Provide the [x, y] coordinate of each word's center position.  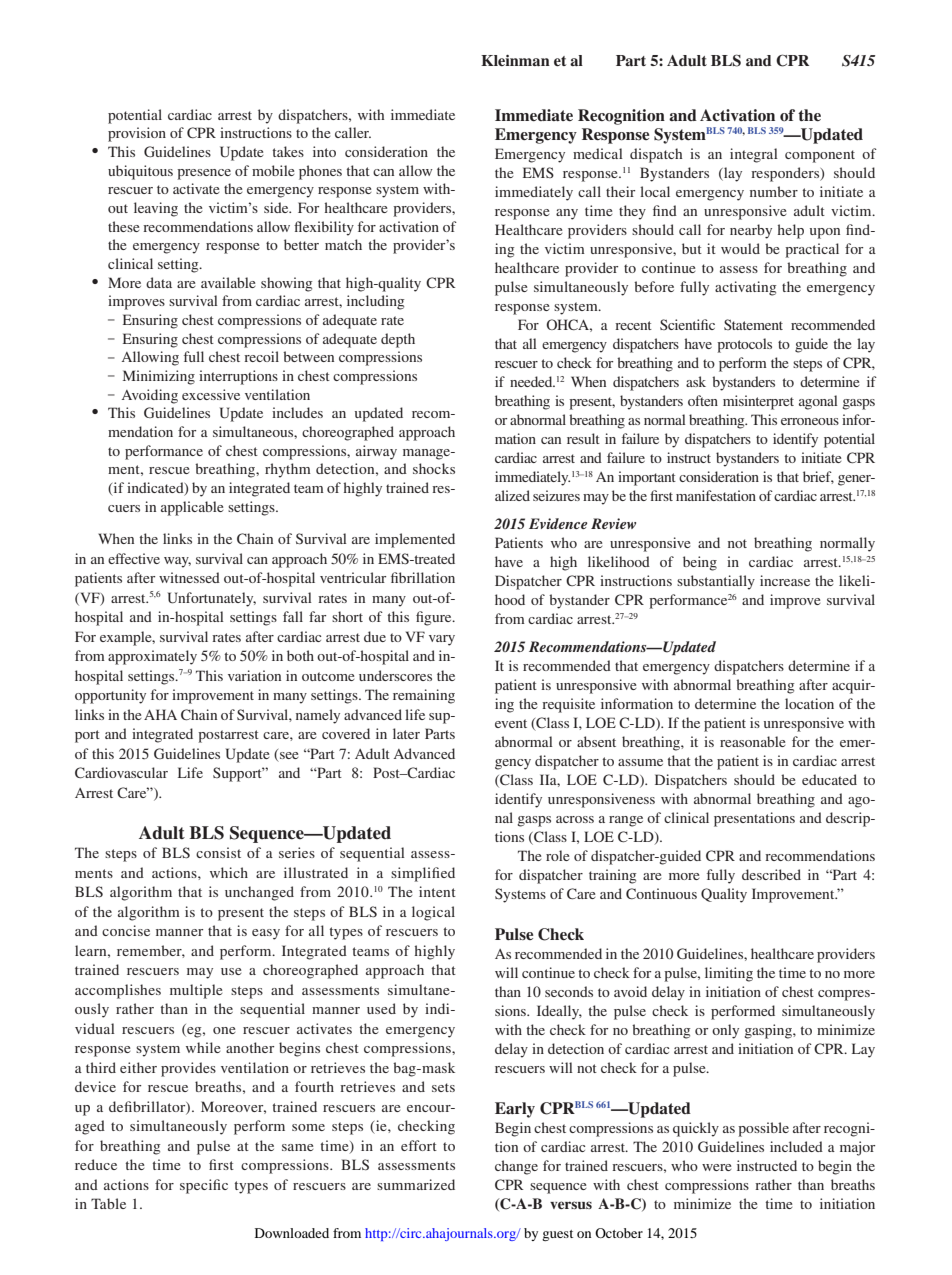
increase [785, 580]
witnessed [189, 577]
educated [829, 779]
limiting [729, 974]
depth [398, 340]
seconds [569, 991]
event [511, 723]
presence [204, 174]
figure [435, 618]
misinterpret [758, 402]
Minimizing [159, 377]
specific [204, 1186]
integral [754, 155]
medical [598, 153]
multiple [196, 991]
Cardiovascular [121, 772]
